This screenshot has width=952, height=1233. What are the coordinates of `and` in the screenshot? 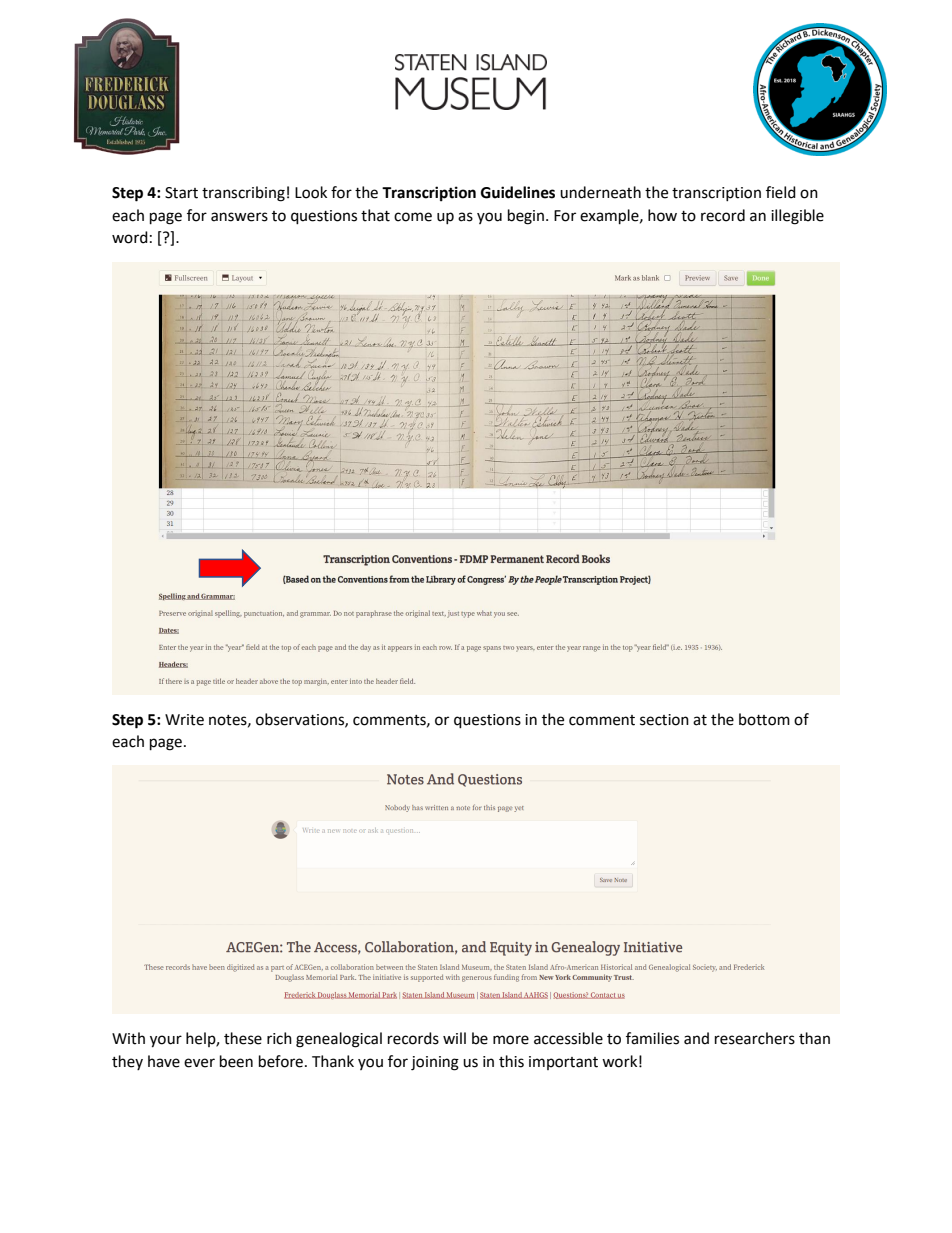 It's located at (696, 1038).
